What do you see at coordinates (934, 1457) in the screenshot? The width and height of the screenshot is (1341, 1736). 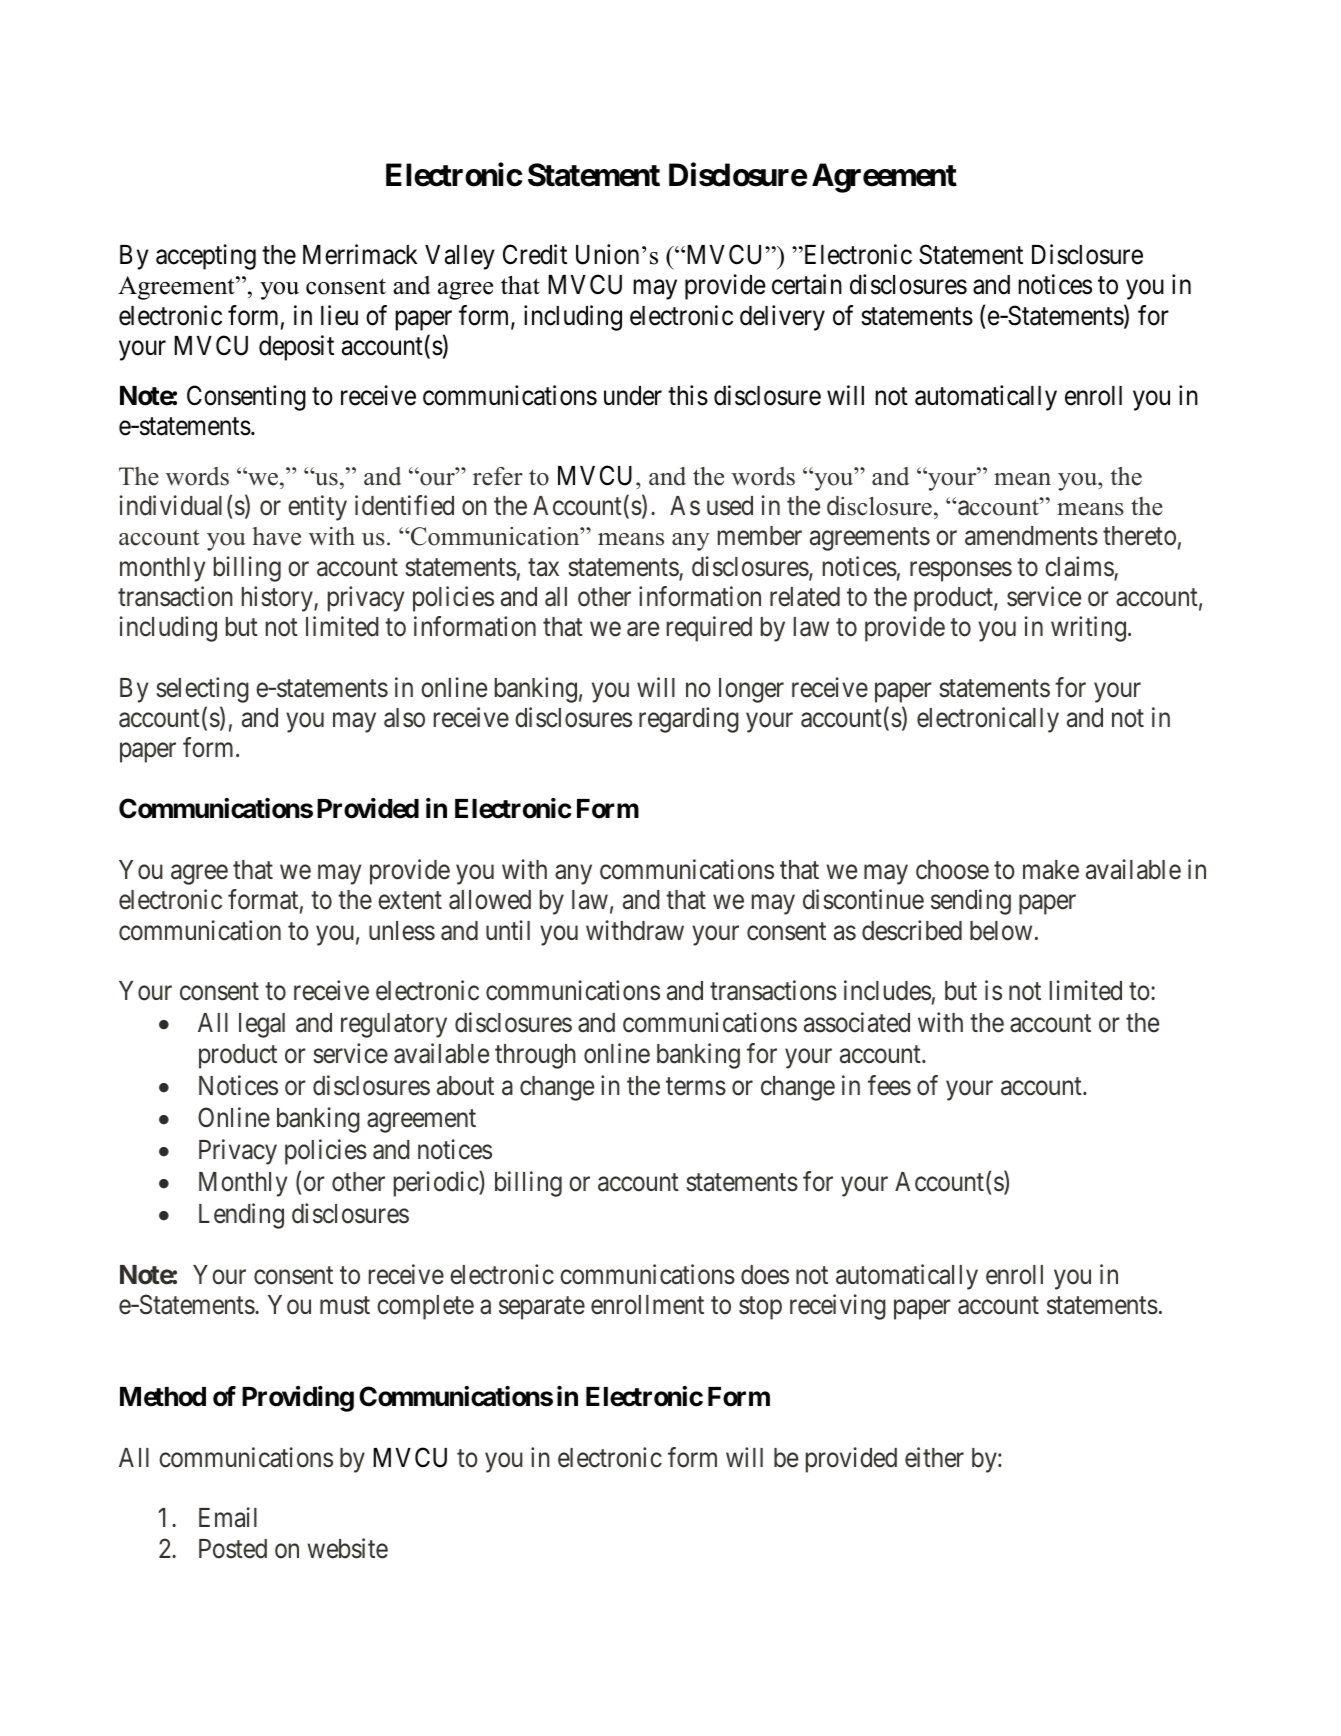 I see `either` at bounding box center [934, 1457].
